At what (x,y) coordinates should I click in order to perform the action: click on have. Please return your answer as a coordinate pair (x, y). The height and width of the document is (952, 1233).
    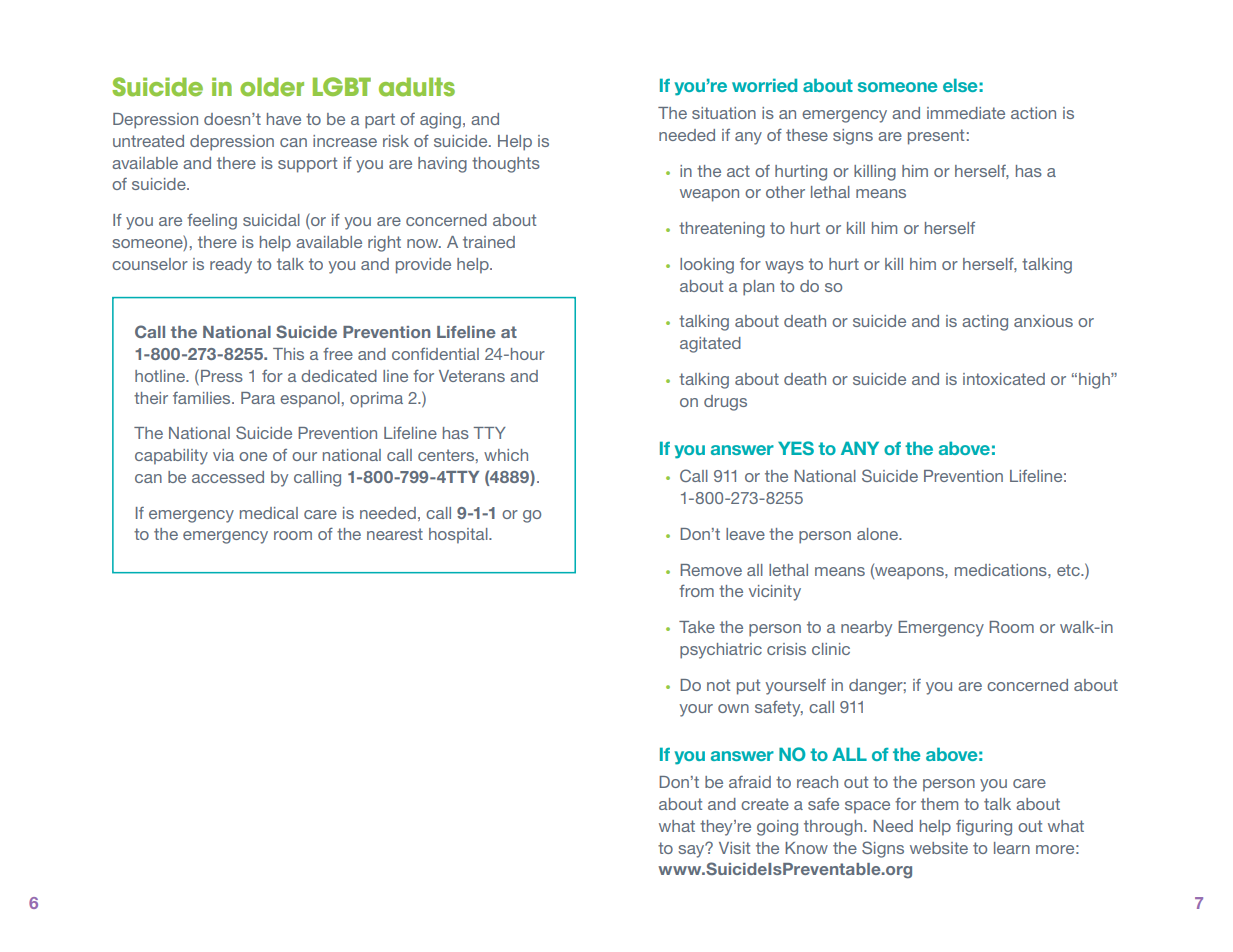
    Looking at the image, I should click on (284, 119).
